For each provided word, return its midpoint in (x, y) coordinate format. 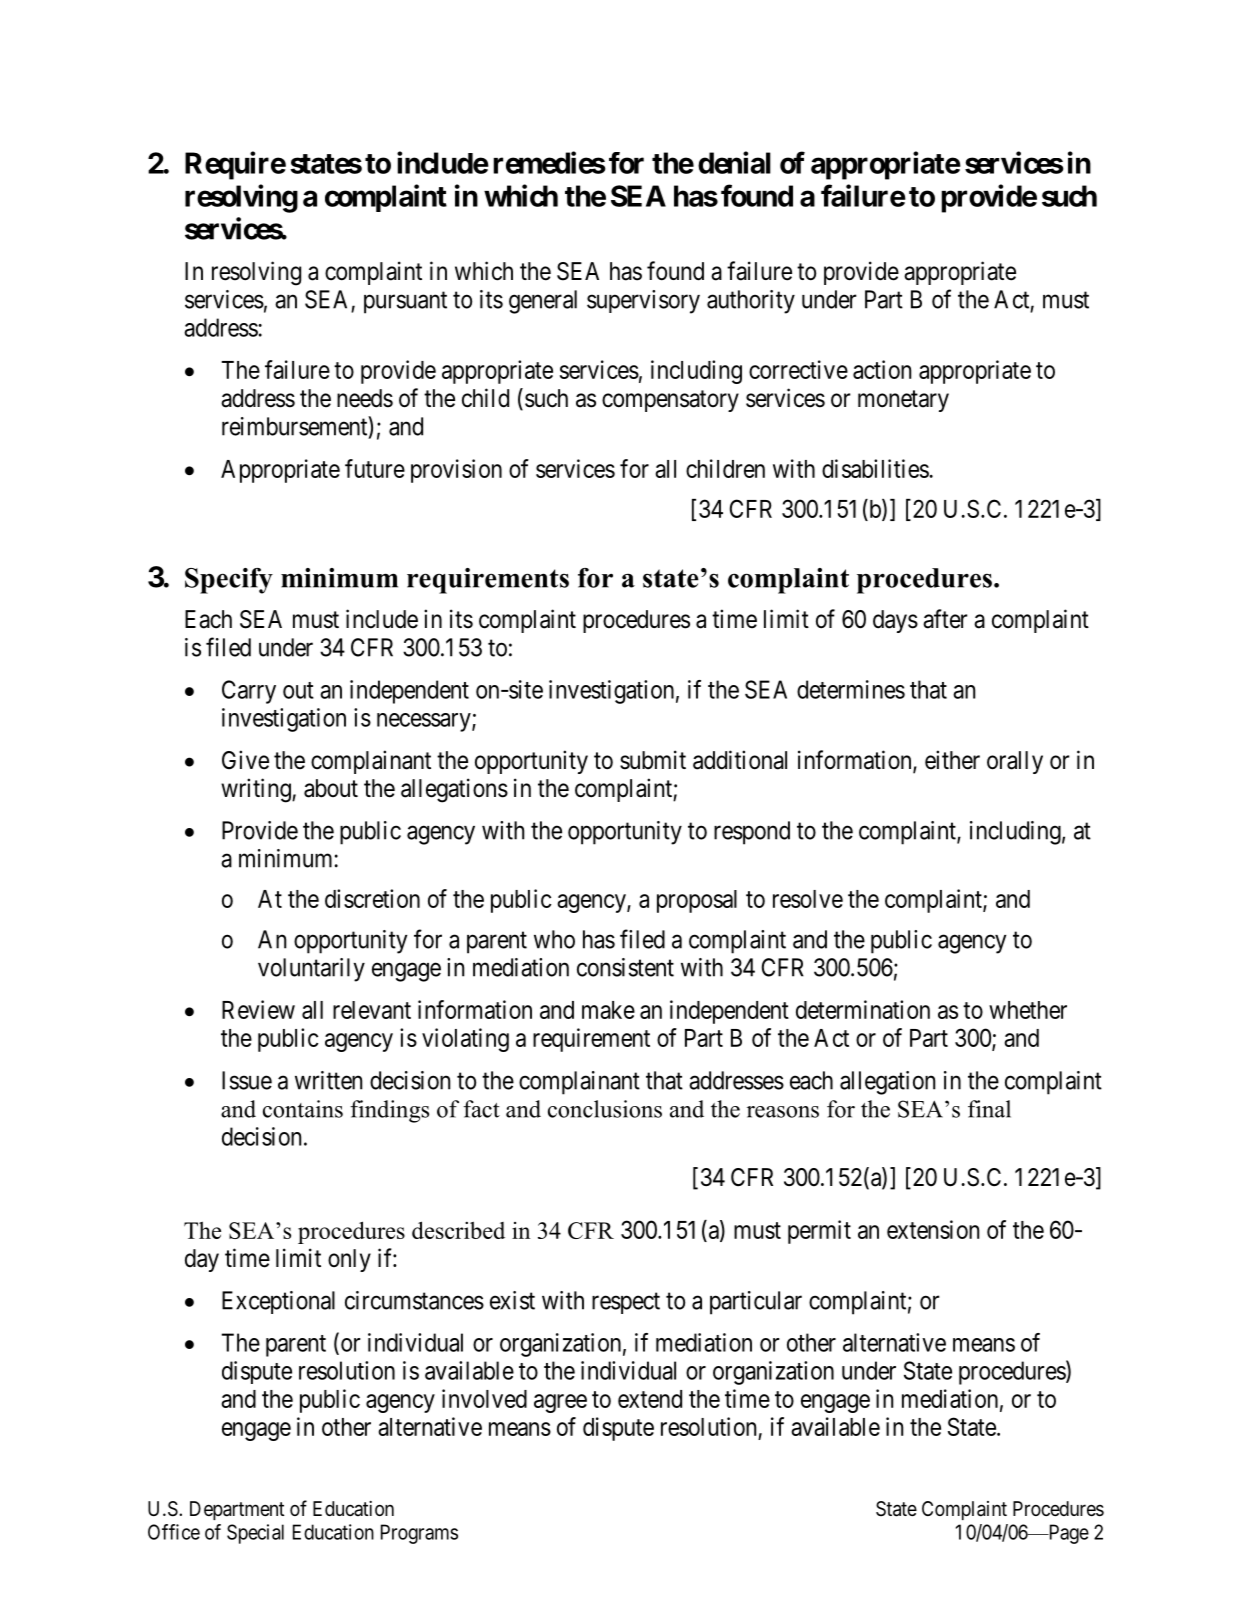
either (952, 760)
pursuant (405, 303)
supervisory (643, 302)
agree (560, 1403)
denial (734, 162)
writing (257, 790)
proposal (697, 901)
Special (255, 1534)
